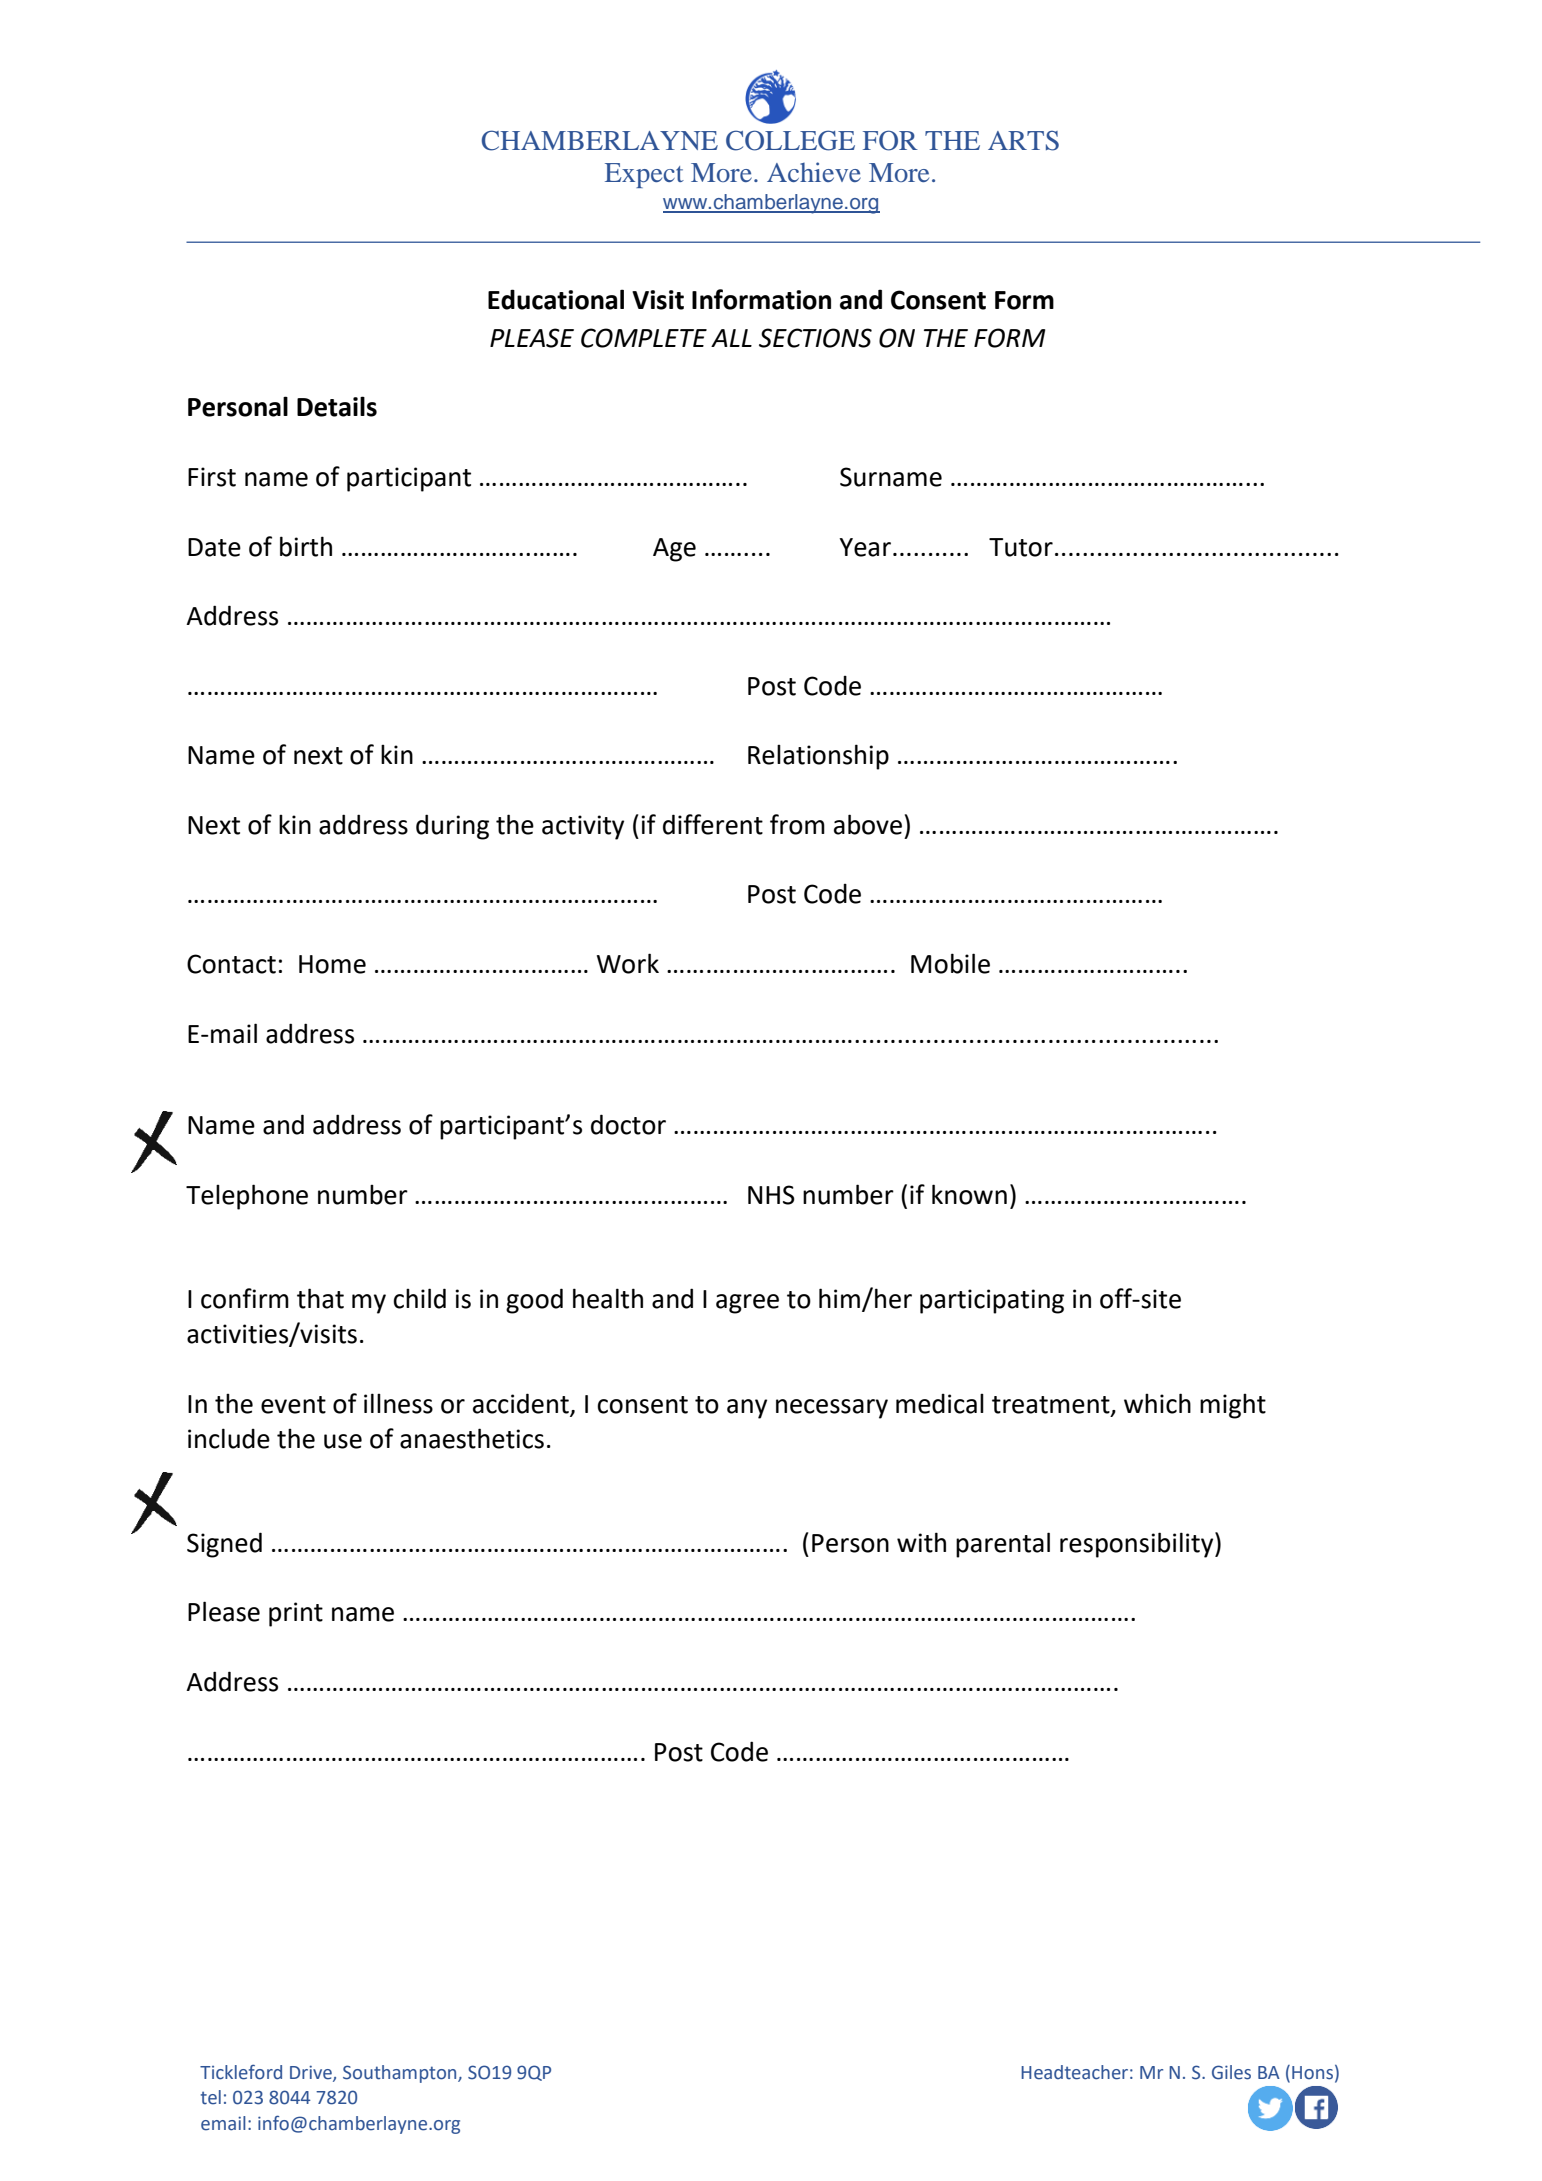  What do you see at coordinates (312, 2073) in the document?
I see `Drive` at bounding box center [312, 2073].
